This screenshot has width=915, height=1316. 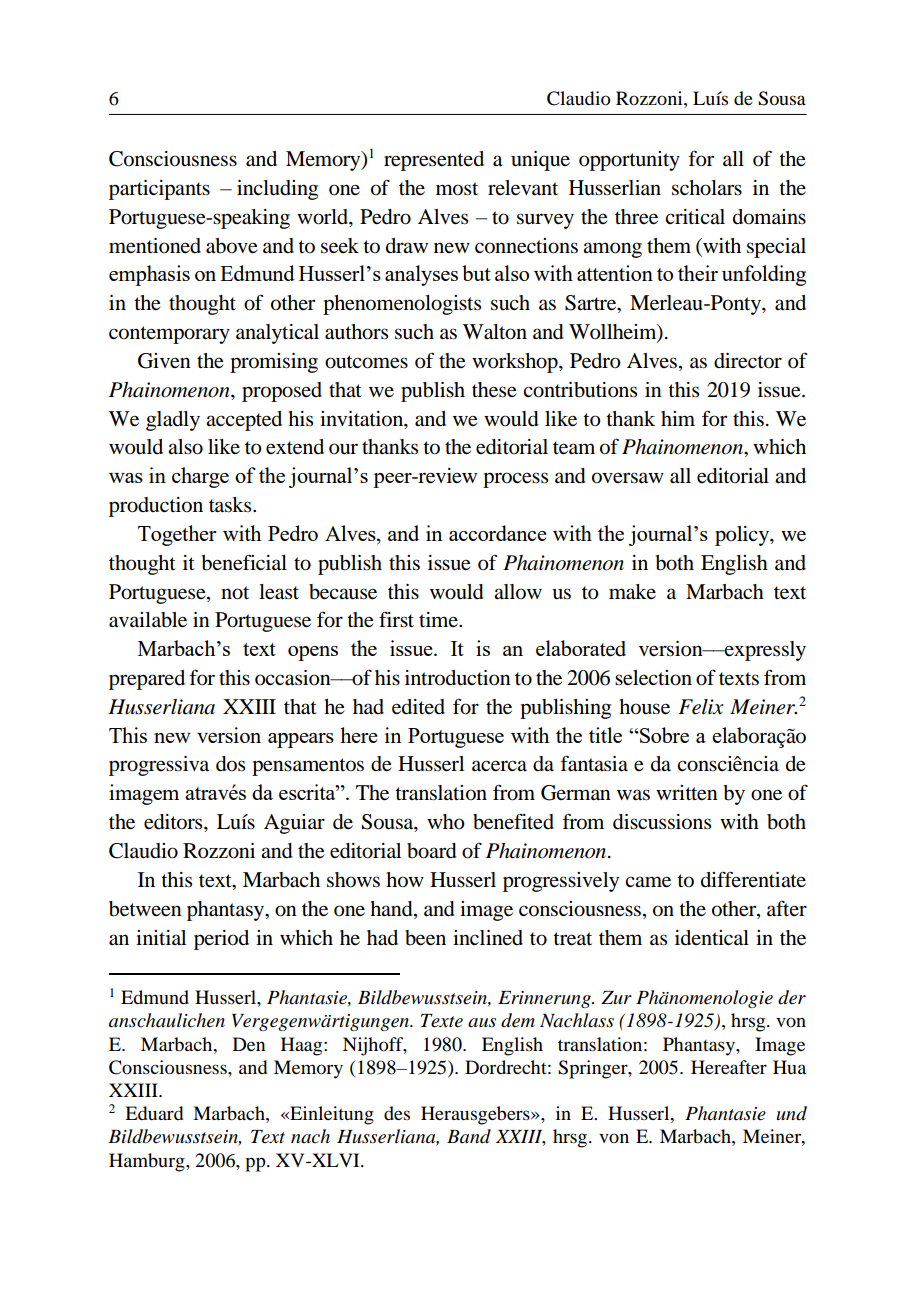 I want to click on editors, so click(x=174, y=822).
